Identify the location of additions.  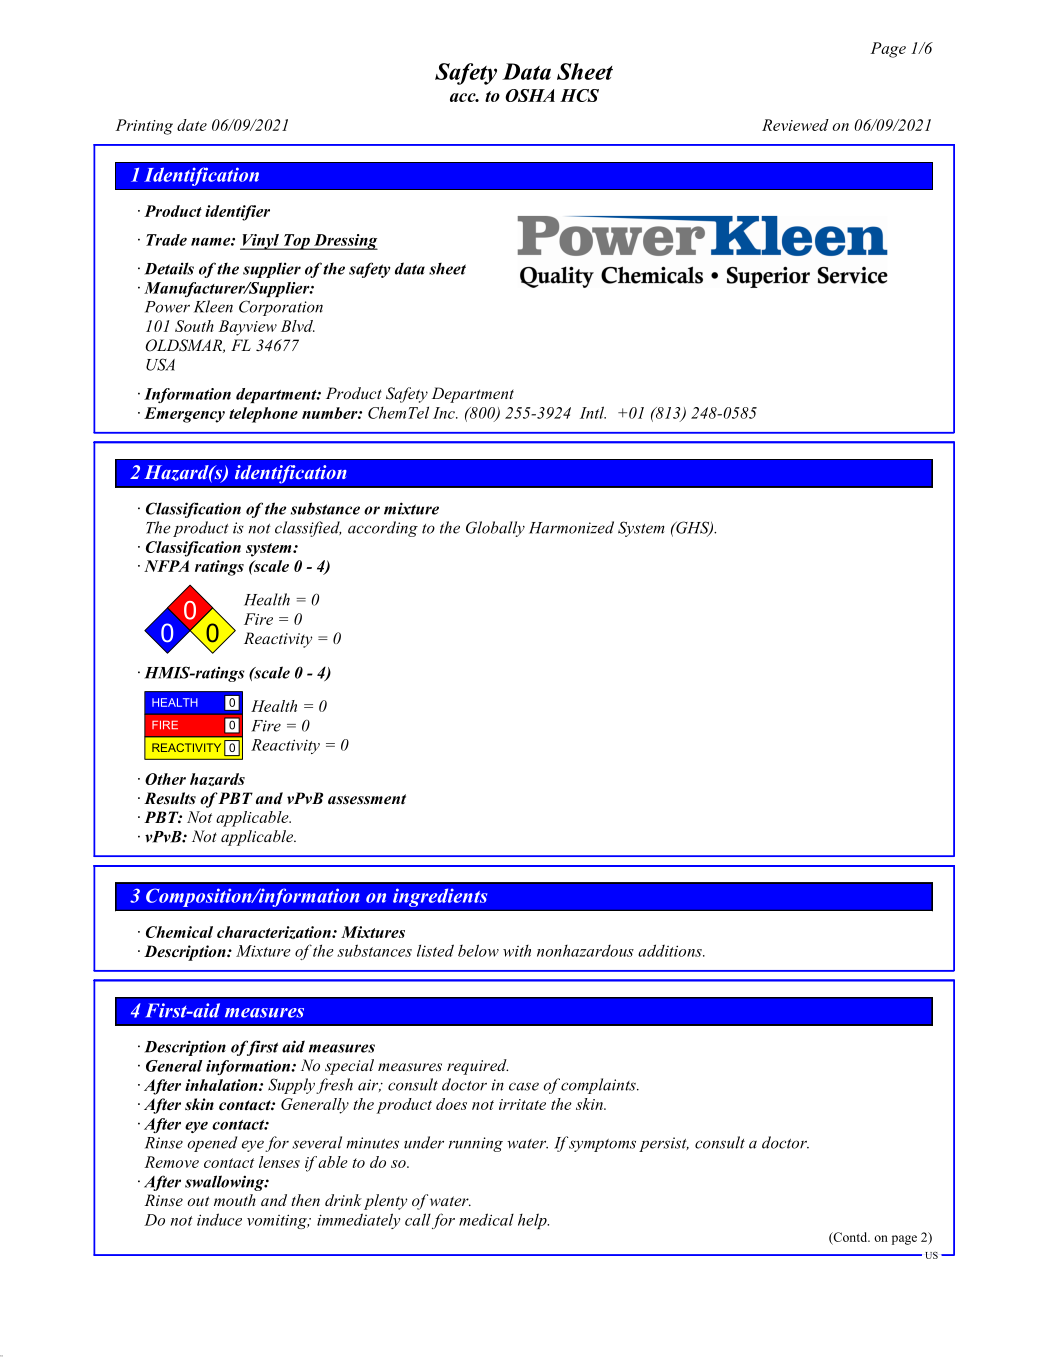
(671, 950).
